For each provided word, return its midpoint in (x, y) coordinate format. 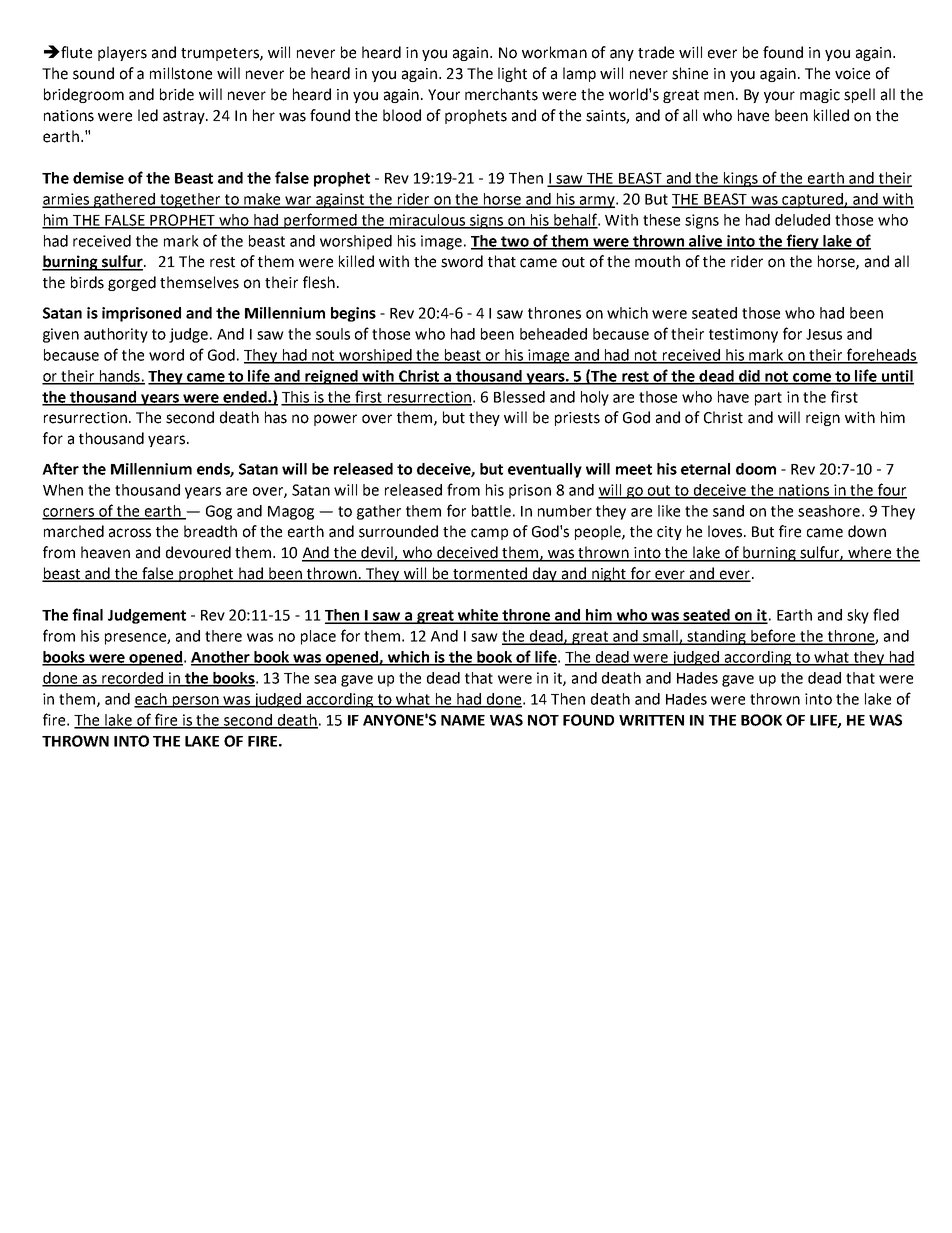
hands (119, 377)
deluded (802, 220)
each (151, 700)
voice (852, 74)
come (812, 378)
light (512, 74)
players (122, 53)
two (515, 242)
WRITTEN (651, 720)
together (190, 200)
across (130, 533)
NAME (463, 720)
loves (726, 531)
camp (489, 534)
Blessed (519, 397)
